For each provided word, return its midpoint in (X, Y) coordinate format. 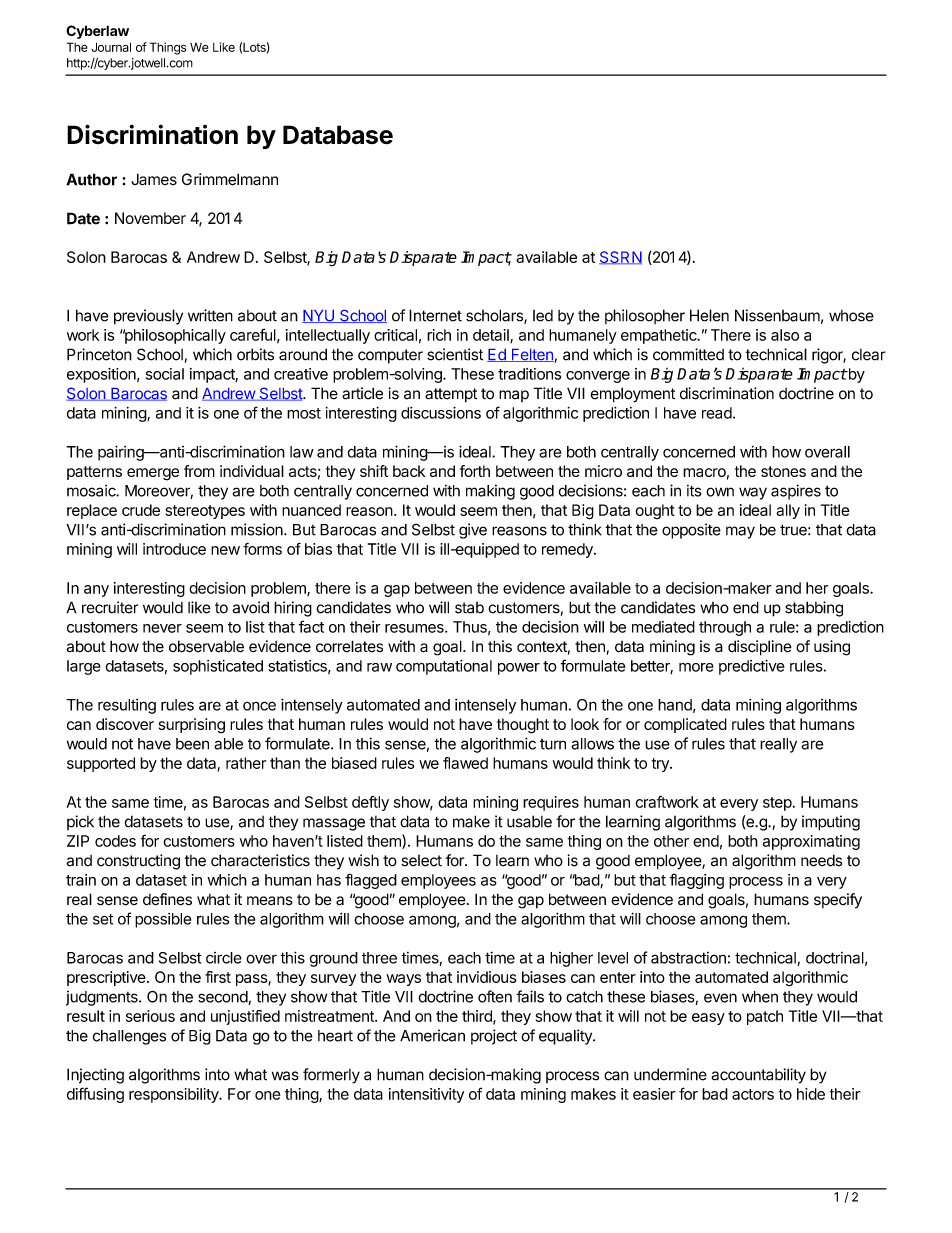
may (740, 532)
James (154, 179)
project (494, 1037)
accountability (758, 1076)
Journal (111, 47)
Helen (709, 315)
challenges (129, 1037)
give (473, 531)
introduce (174, 549)
